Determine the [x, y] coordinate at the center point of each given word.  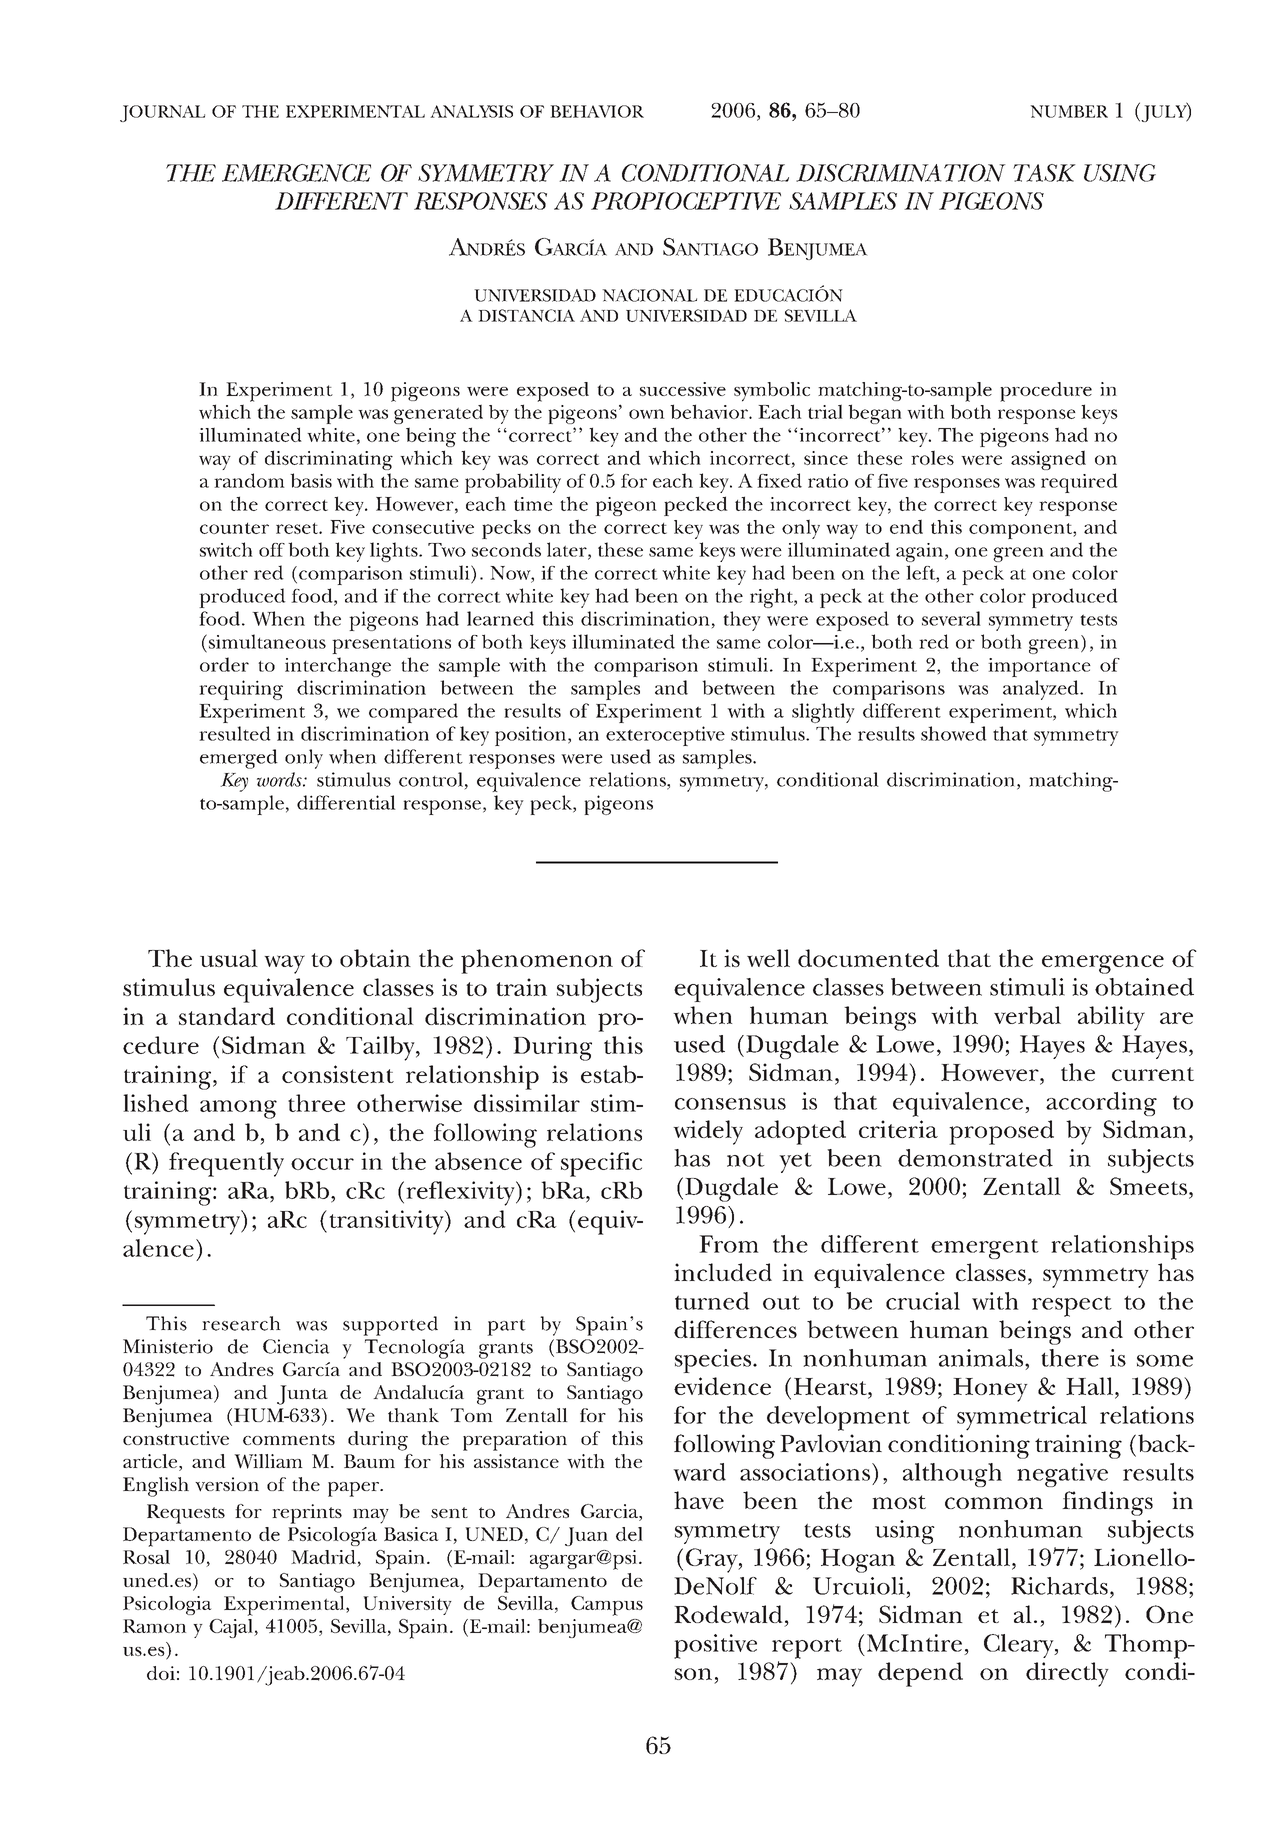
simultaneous [266, 641]
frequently [226, 1164]
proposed [1001, 1132]
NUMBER [1069, 111]
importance [1039, 667]
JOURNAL [162, 113]
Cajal [232, 1628]
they [742, 621]
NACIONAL [649, 295]
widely [708, 1132]
